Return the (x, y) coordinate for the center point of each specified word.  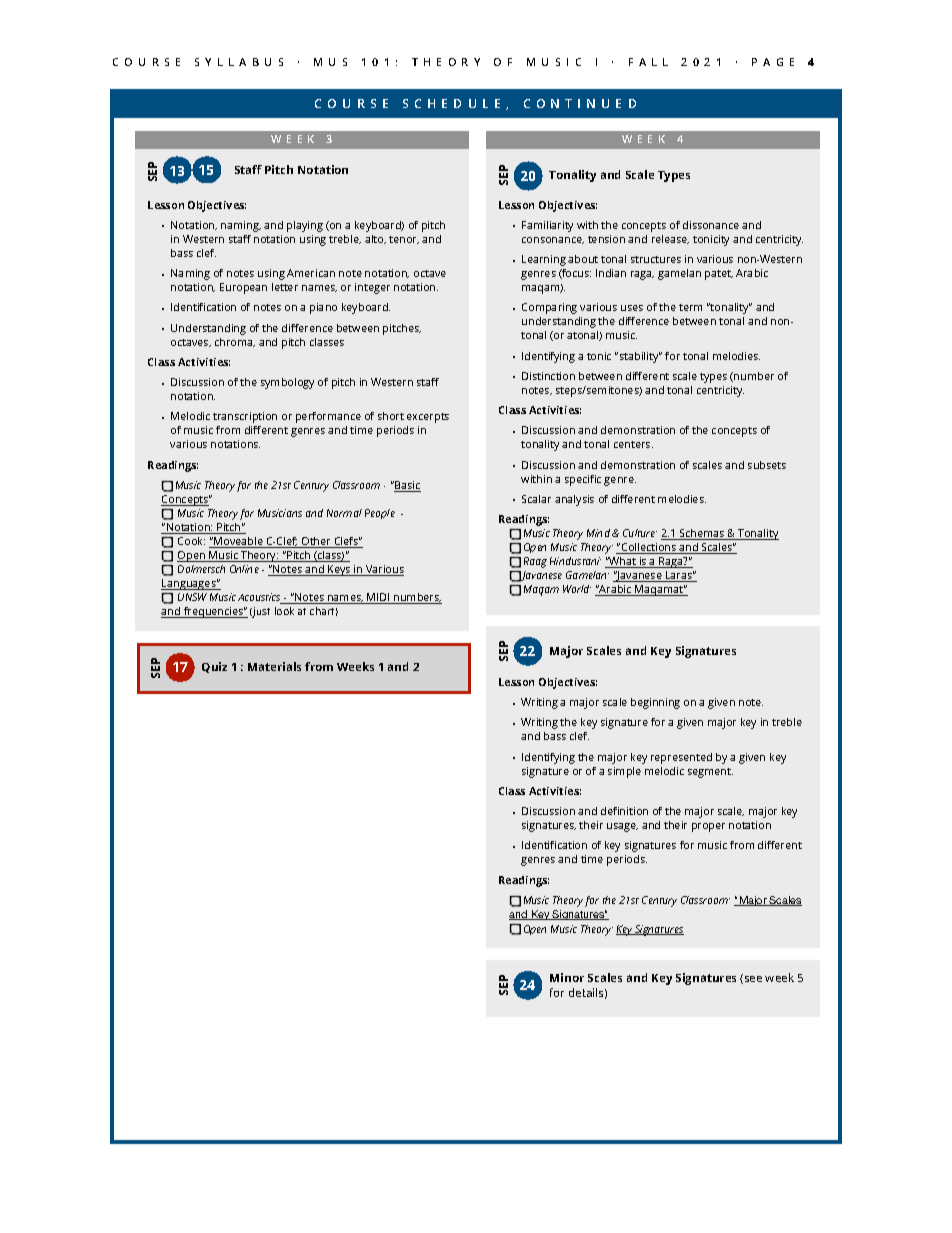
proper (708, 827)
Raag (535, 562)
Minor (567, 977)
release (670, 239)
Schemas (702, 534)
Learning (544, 260)
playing (305, 226)
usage (622, 827)
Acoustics (260, 598)
